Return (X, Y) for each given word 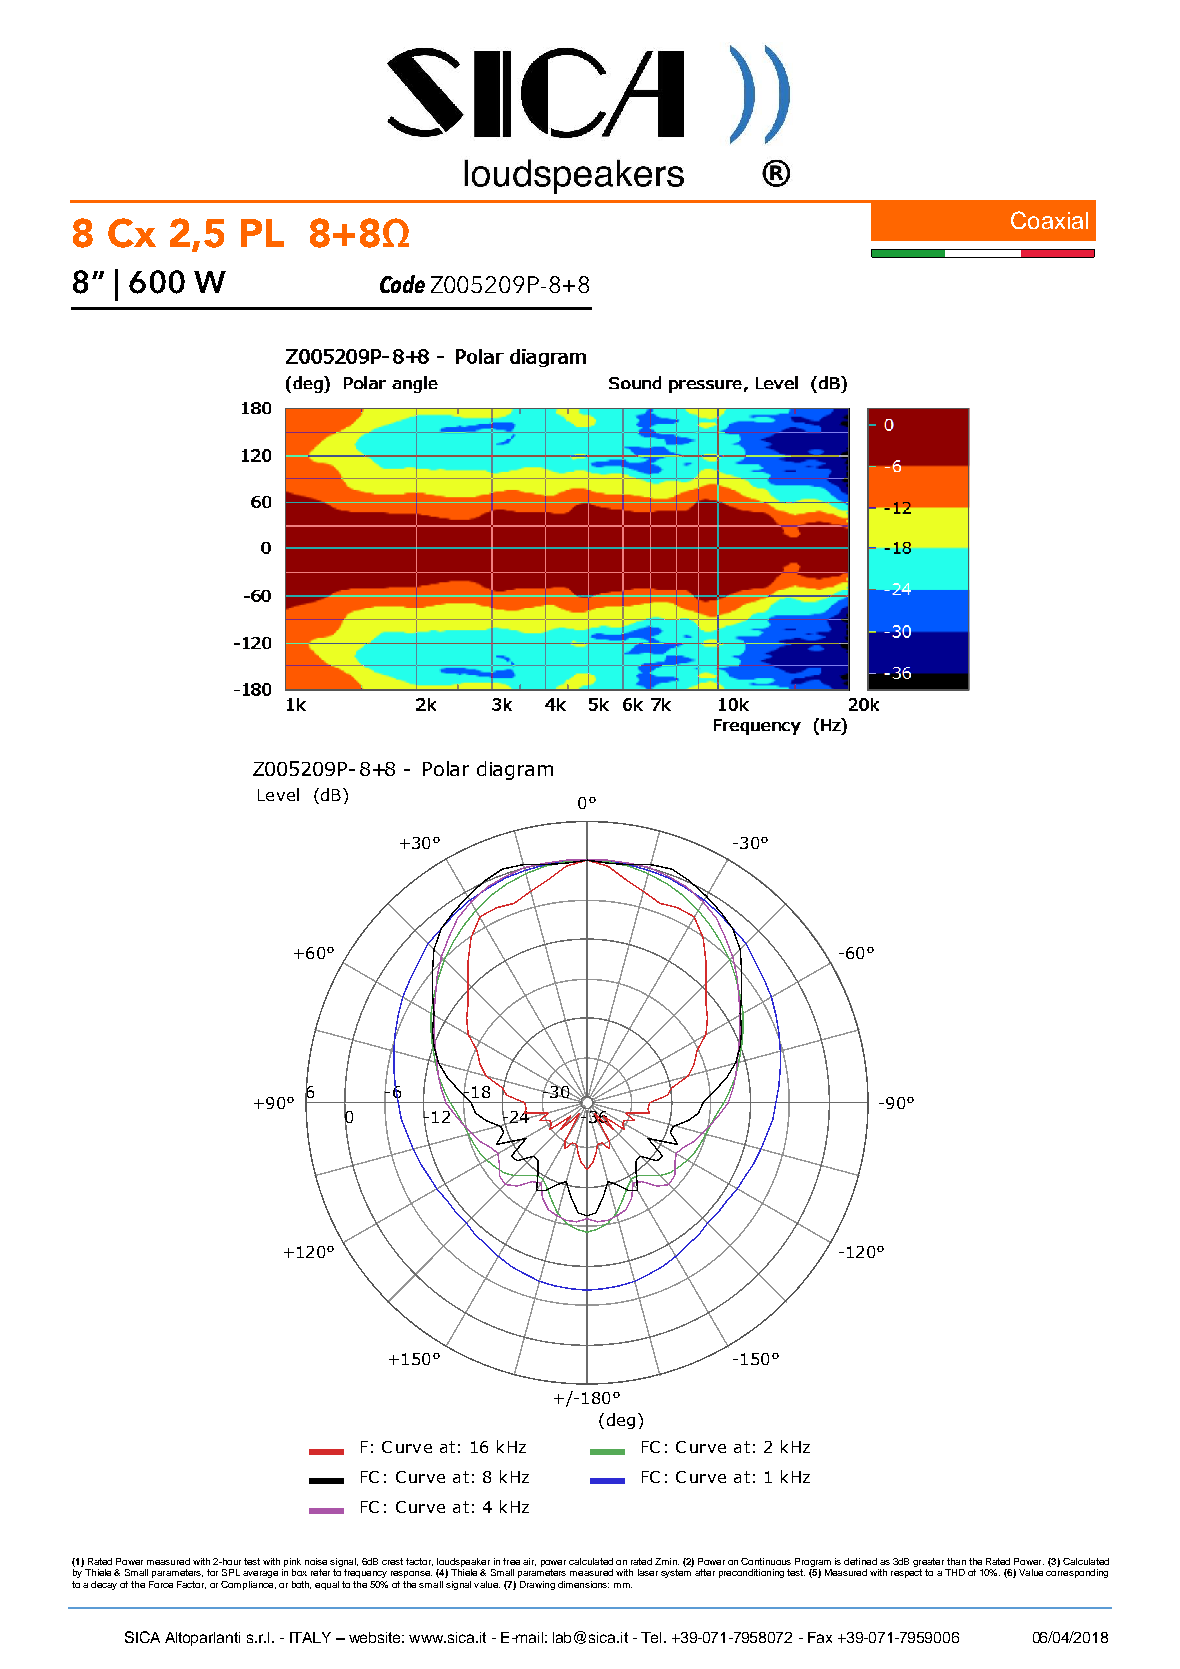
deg (621, 1421)
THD (955, 1572)
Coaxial (1049, 220)
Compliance (248, 1585)
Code (402, 284)
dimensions (583, 1584)
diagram (515, 770)
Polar (446, 768)
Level (278, 794)
